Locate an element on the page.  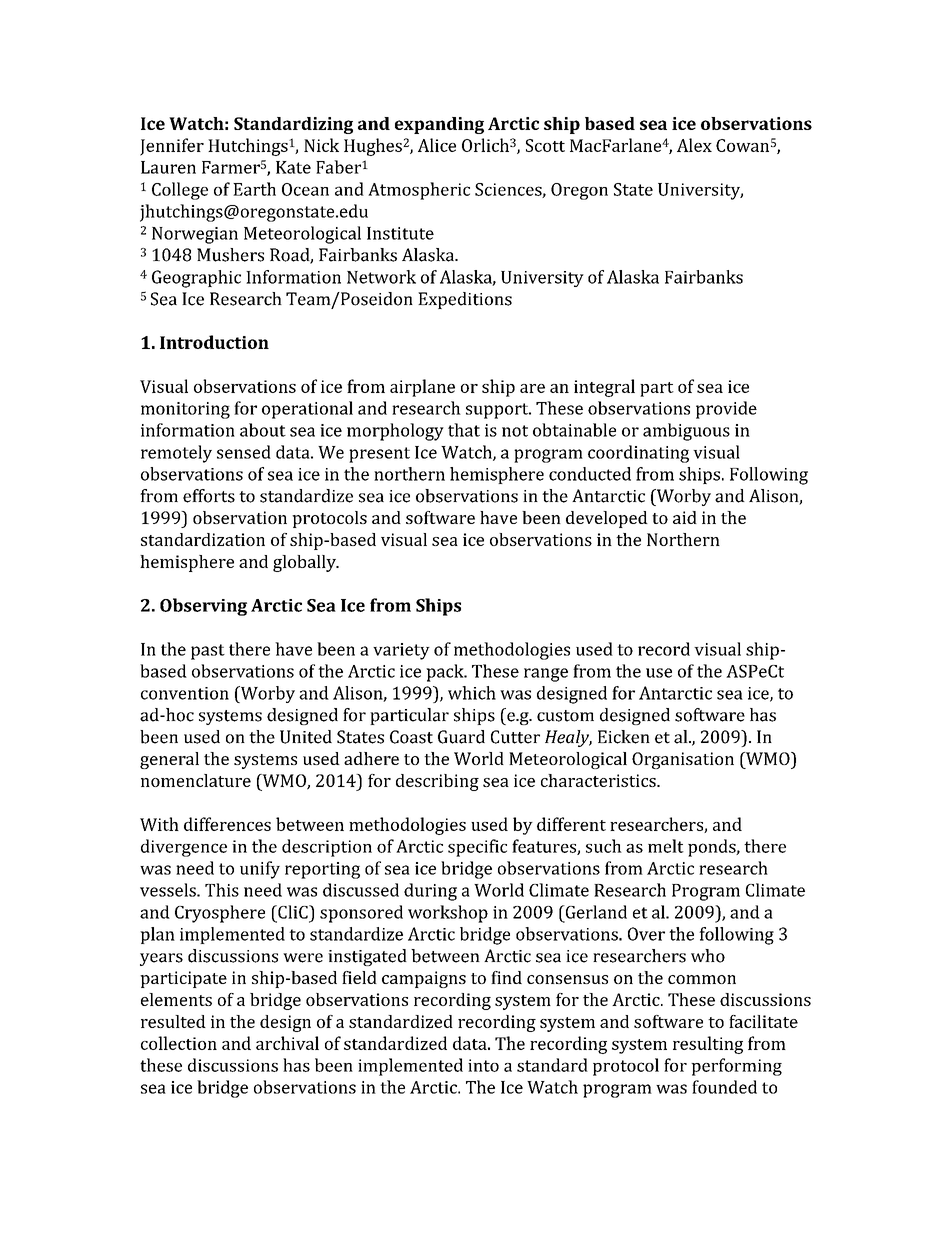
Observing is located at coordinates (203, 607).
